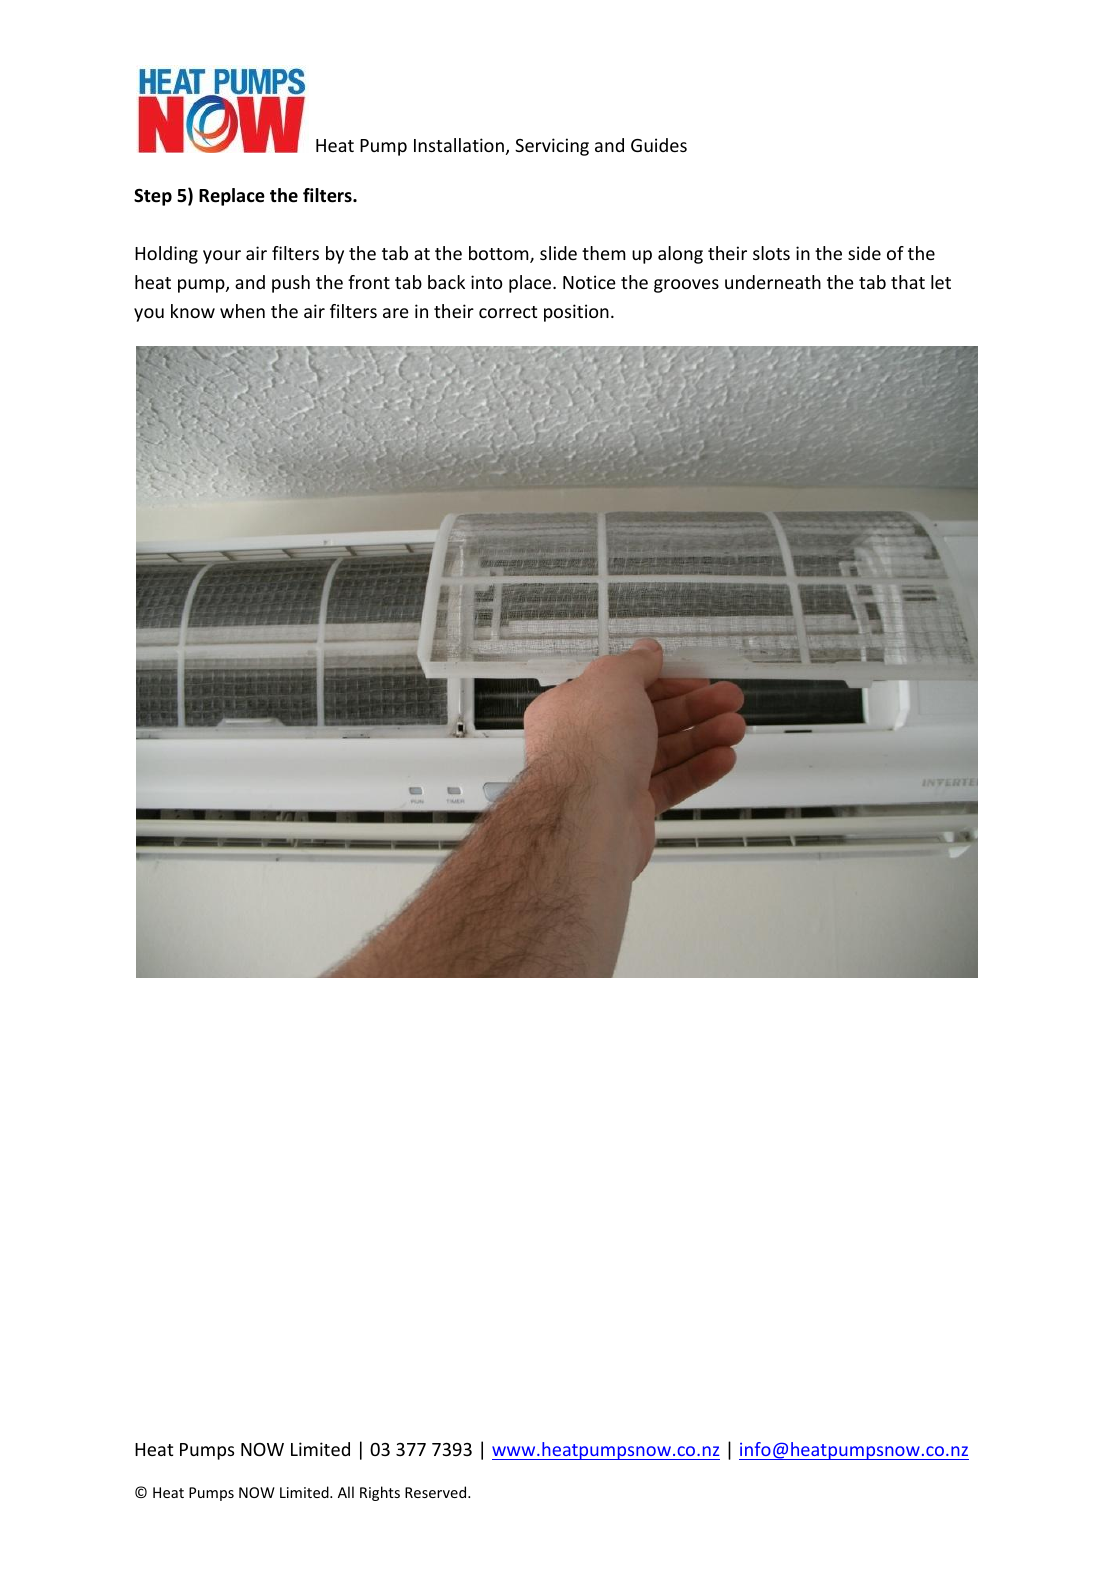 Image resolution: width=1109 pixels, height=1569 pixels. I want to click on position, so click(576, 313).
